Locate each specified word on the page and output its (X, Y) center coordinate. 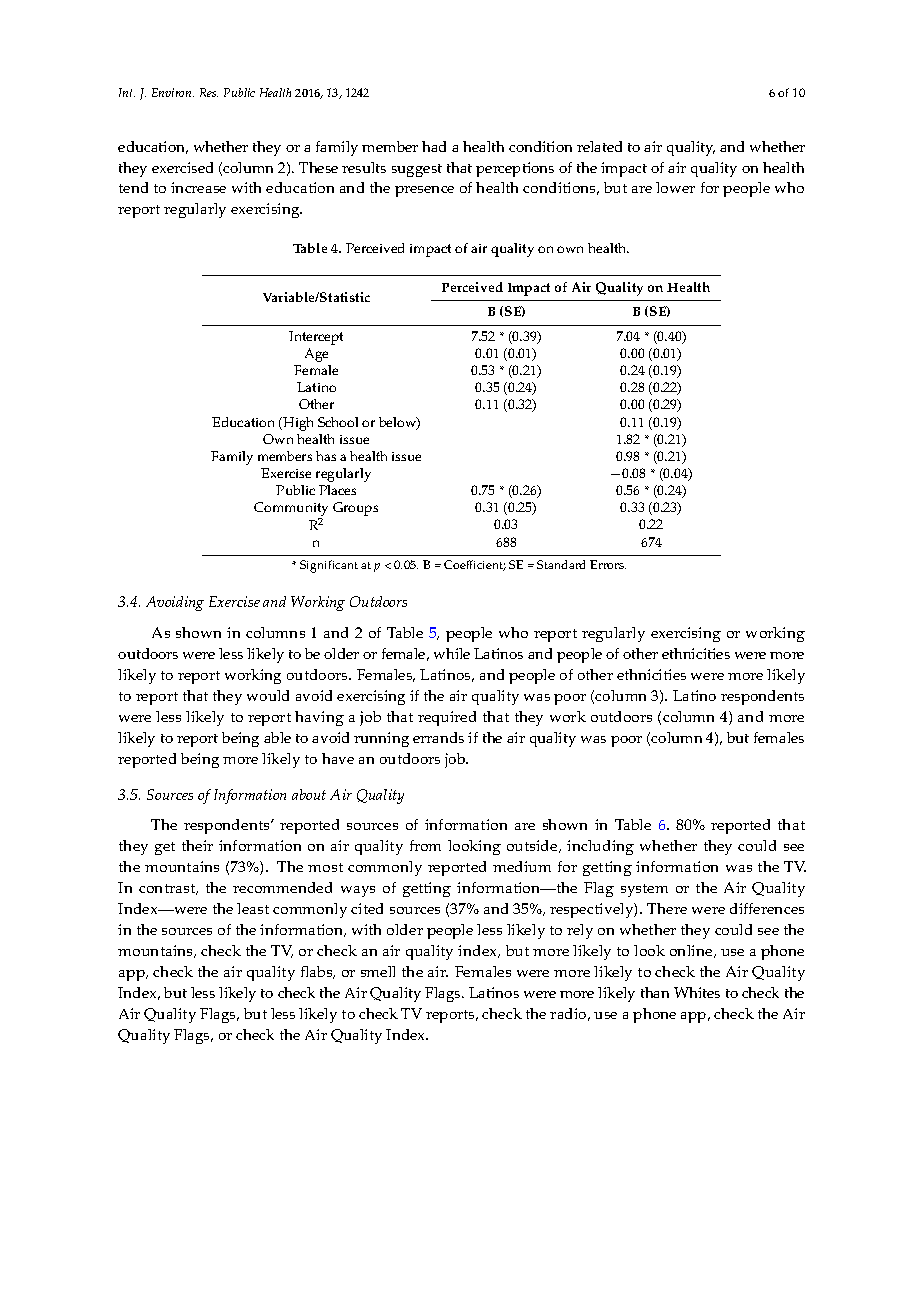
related (599, 146)
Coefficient (475, 565)
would (268, 695)
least (253, 908)
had (434, 146)
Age (316, 355)
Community (291, 510)
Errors (608, 564)
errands (438, 737)
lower (675, 187)
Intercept (316, 338)
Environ (173, 92)
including (600, 847)
